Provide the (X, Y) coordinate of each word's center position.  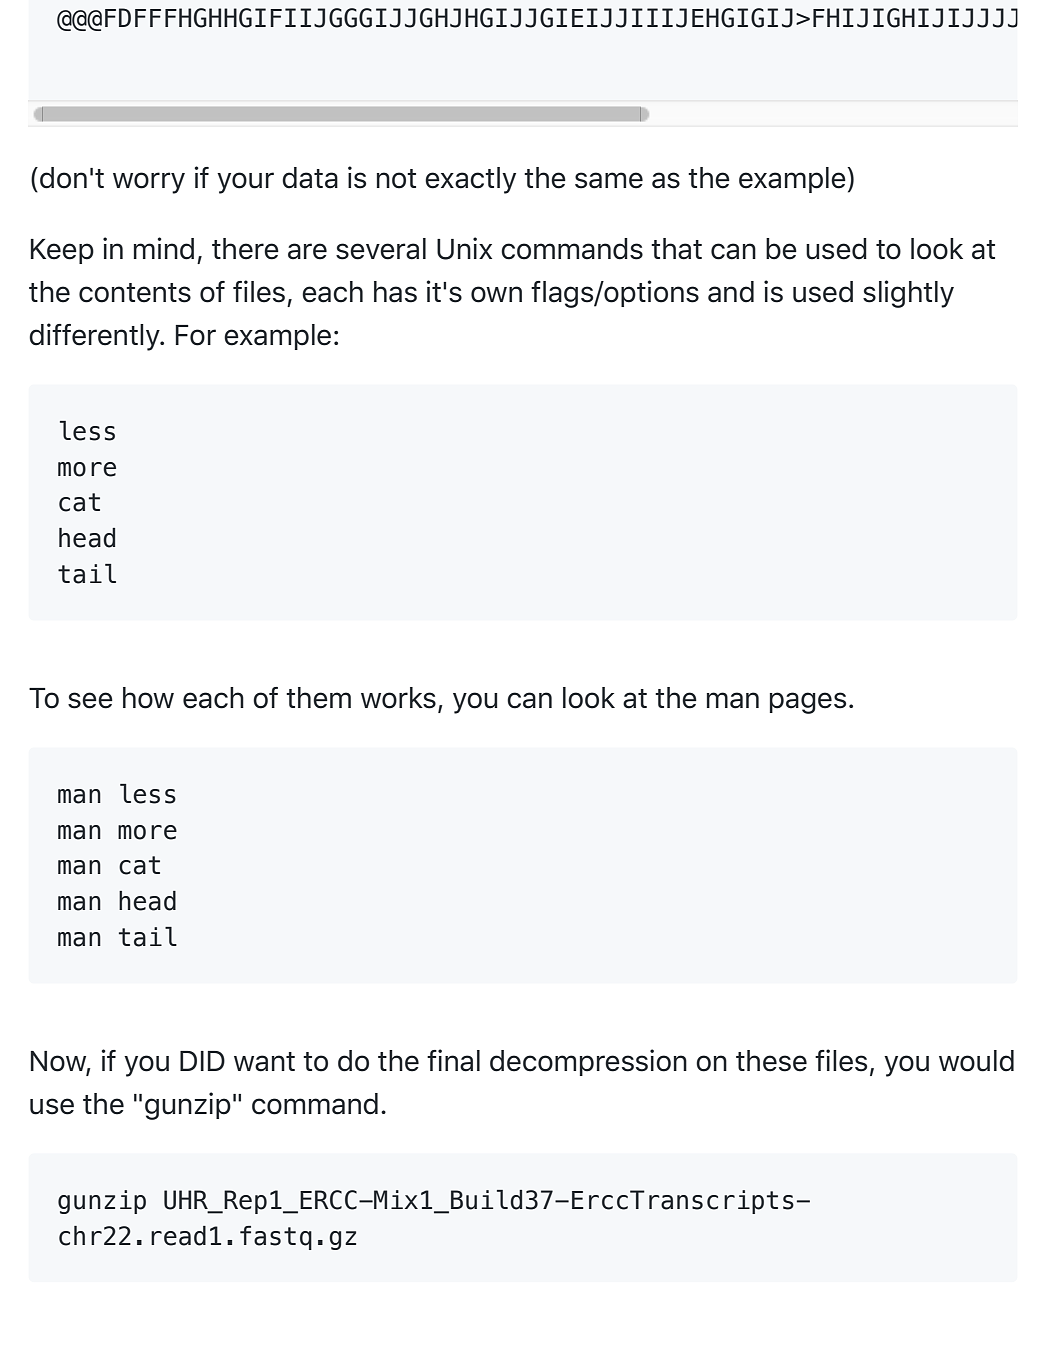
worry (149, 183)
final (453, 1060)
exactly (470, 180)
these (771, 1061)
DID (202, 1061)
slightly (908, 294)
